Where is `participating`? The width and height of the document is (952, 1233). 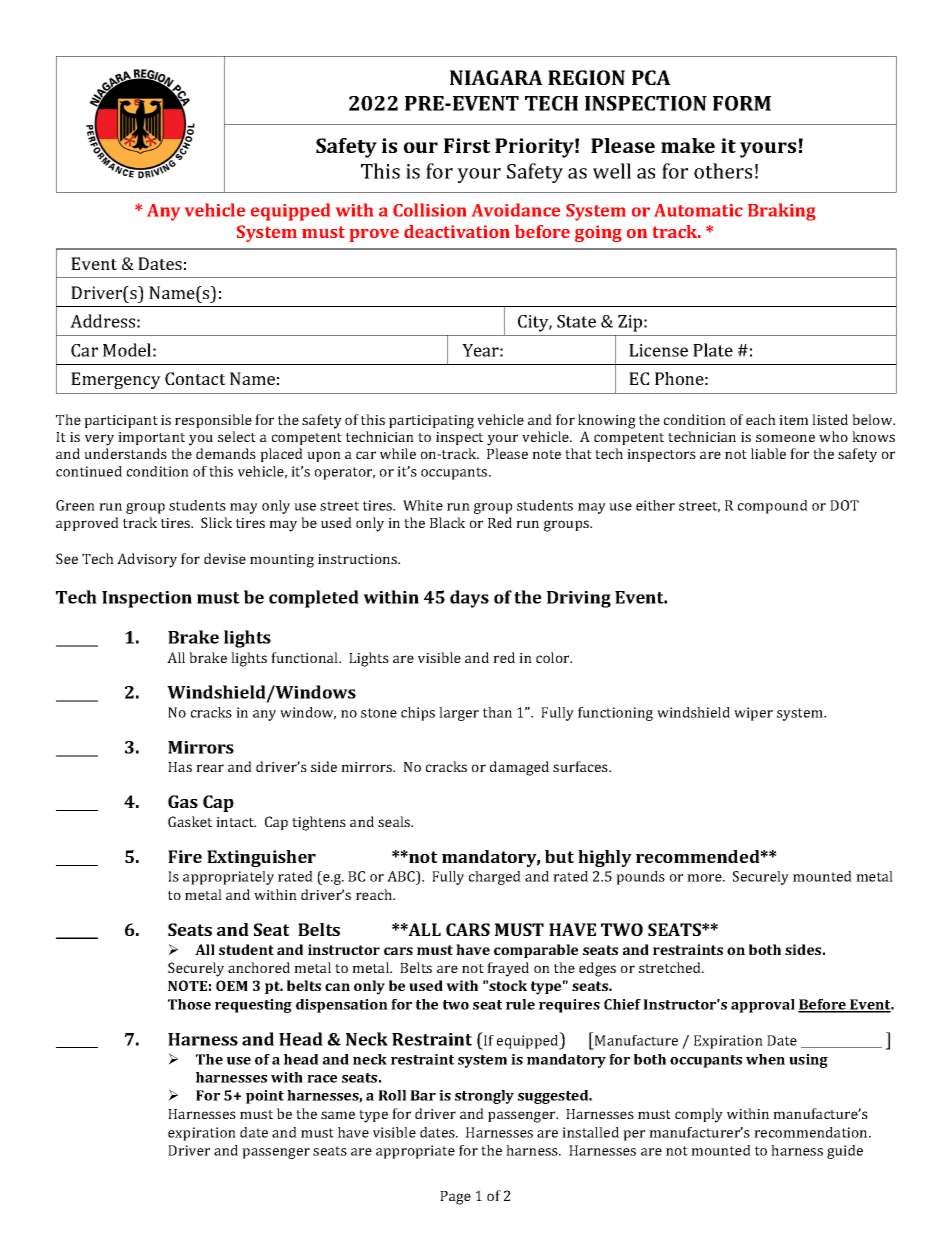
participating is located at coordinates (431, 422).
